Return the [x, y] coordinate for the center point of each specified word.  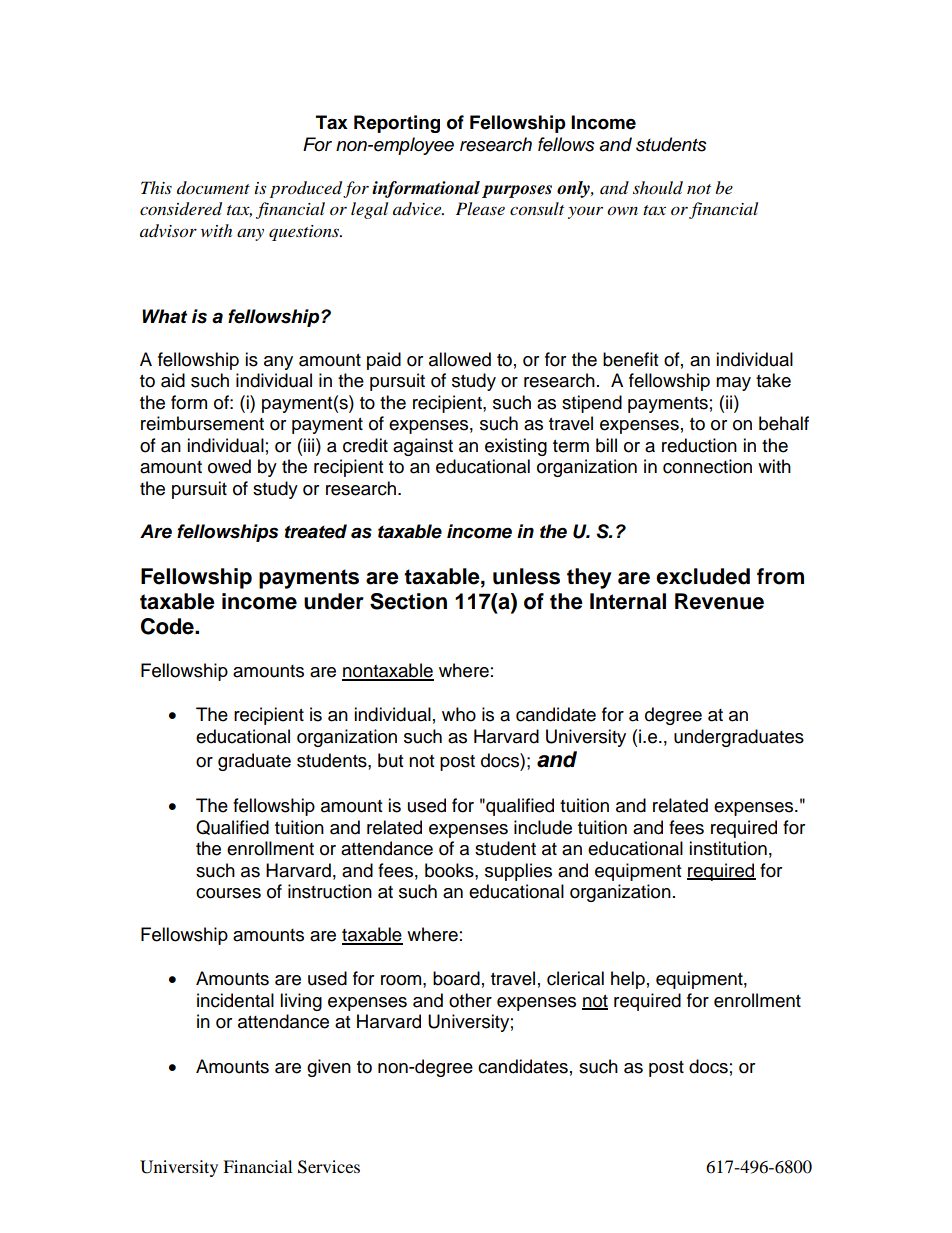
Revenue [719, 601]
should [658, 188]
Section [408, 601]
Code [168, 626]
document [213, 187]
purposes [517, 191]
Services [329, 1167]
